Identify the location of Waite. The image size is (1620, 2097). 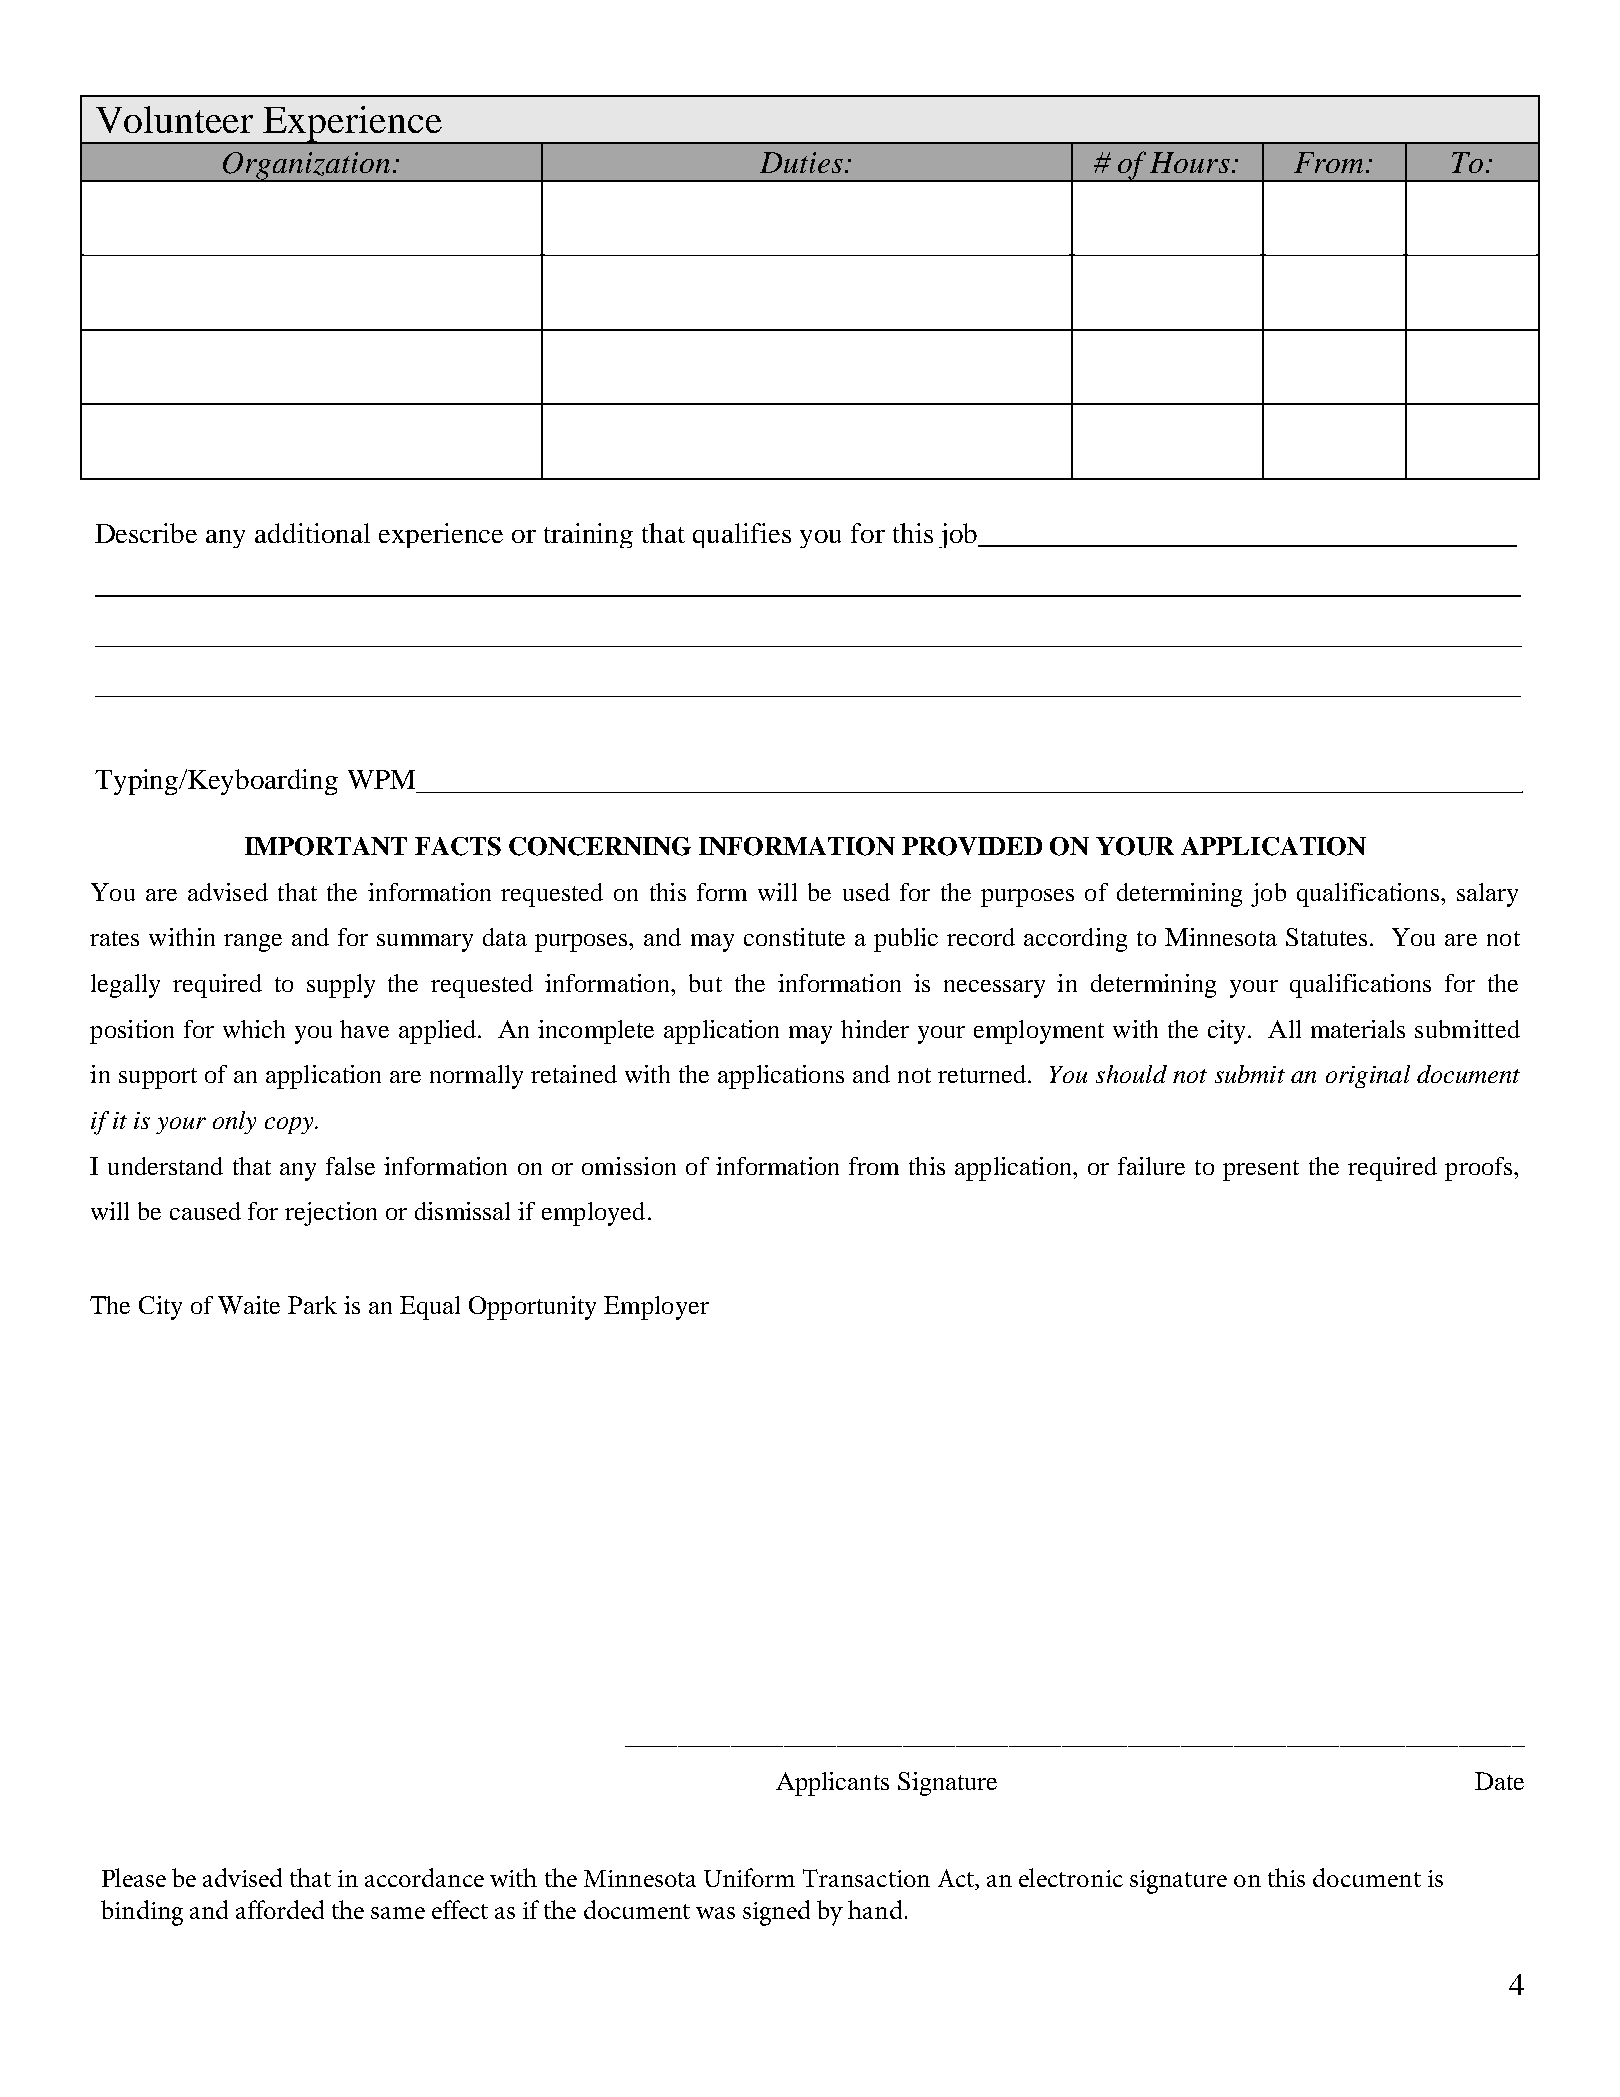
(249, 1305).
